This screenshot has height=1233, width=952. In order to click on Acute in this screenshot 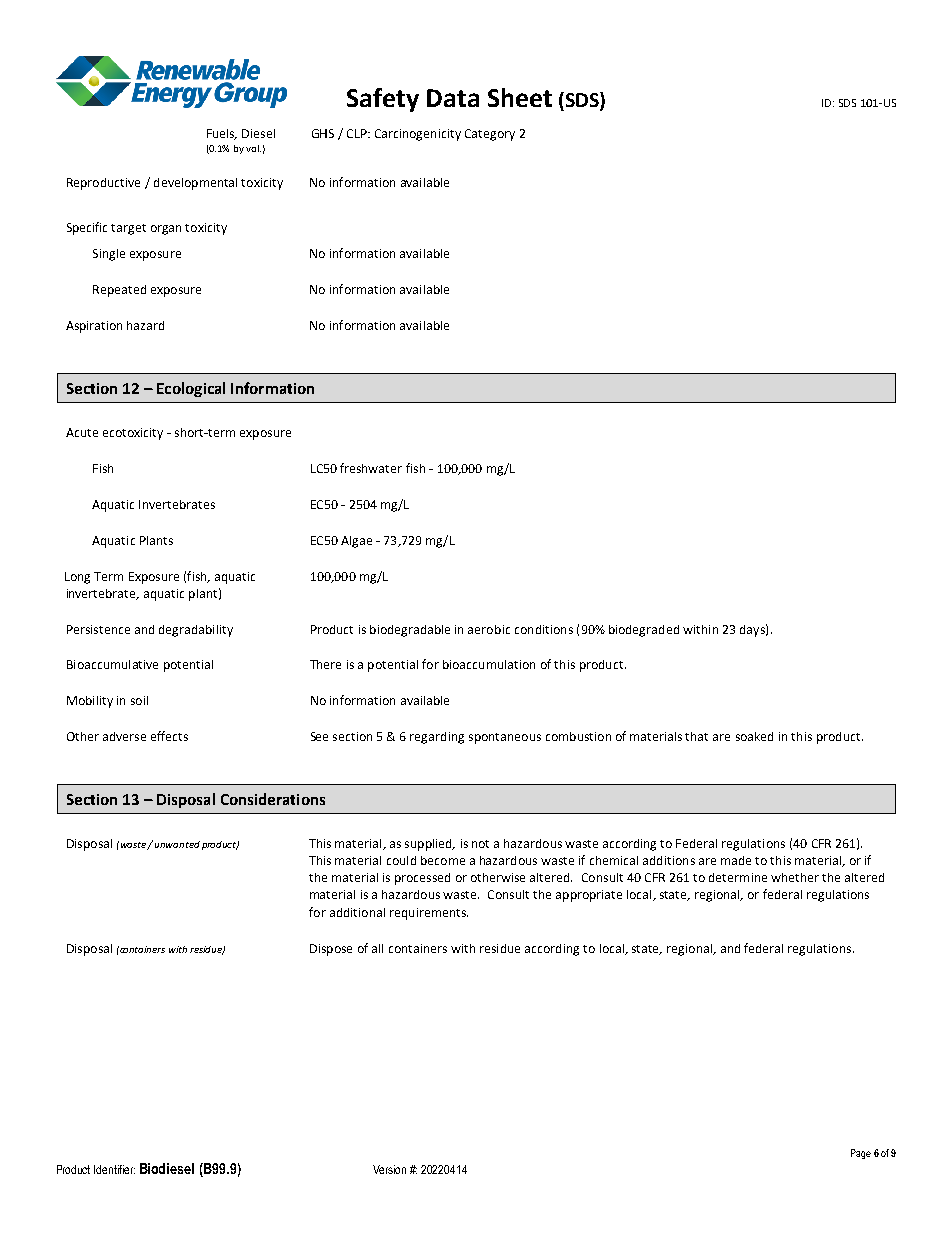, I will do `click(82, 432)`.
